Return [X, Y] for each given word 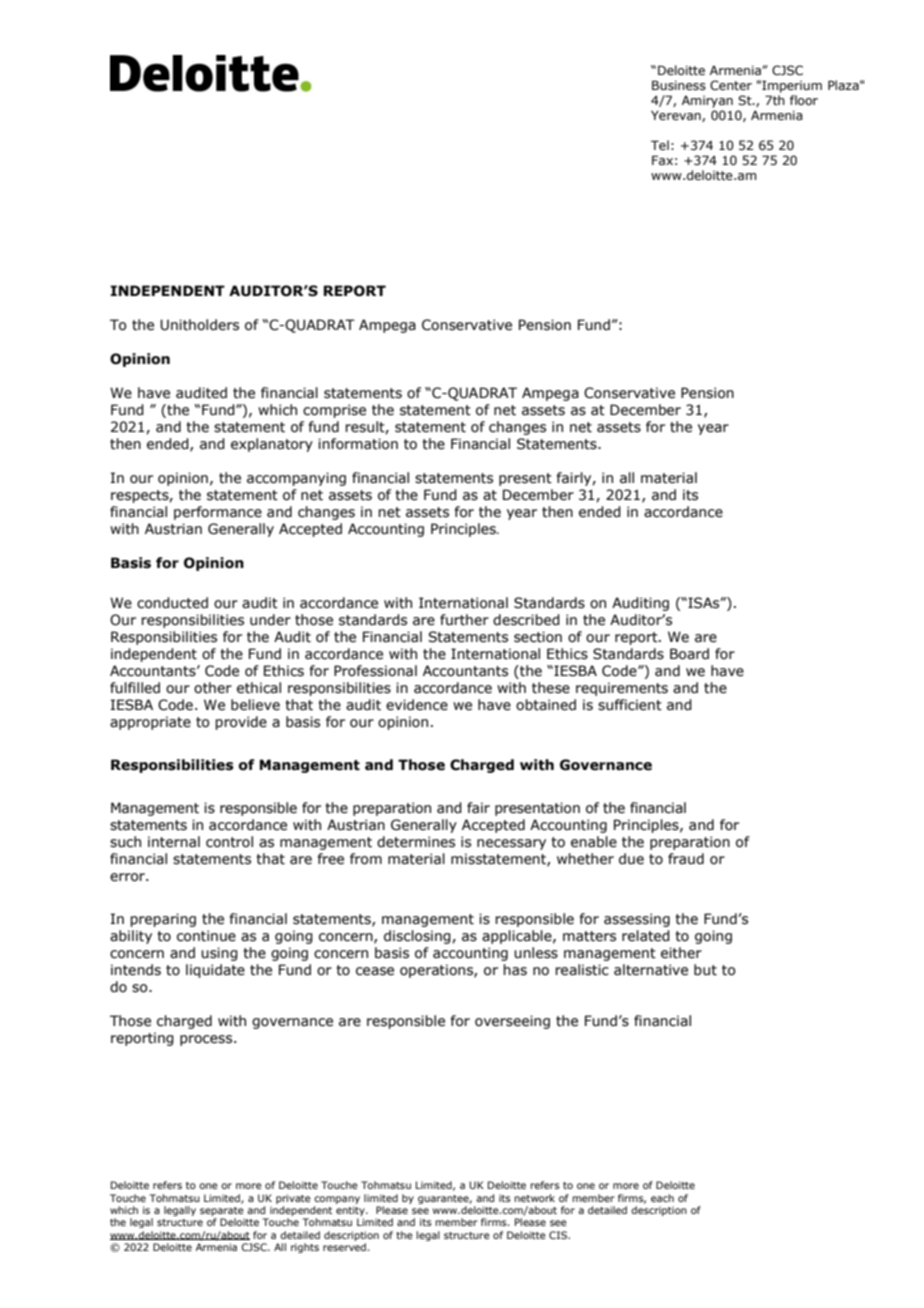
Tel [660, 145]
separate [222, 1213]
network [534, 1198]
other [213, 688]
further [464, 620]
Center [731, 85]
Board [689, 654]
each [662, 1198]
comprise [334, 411]
